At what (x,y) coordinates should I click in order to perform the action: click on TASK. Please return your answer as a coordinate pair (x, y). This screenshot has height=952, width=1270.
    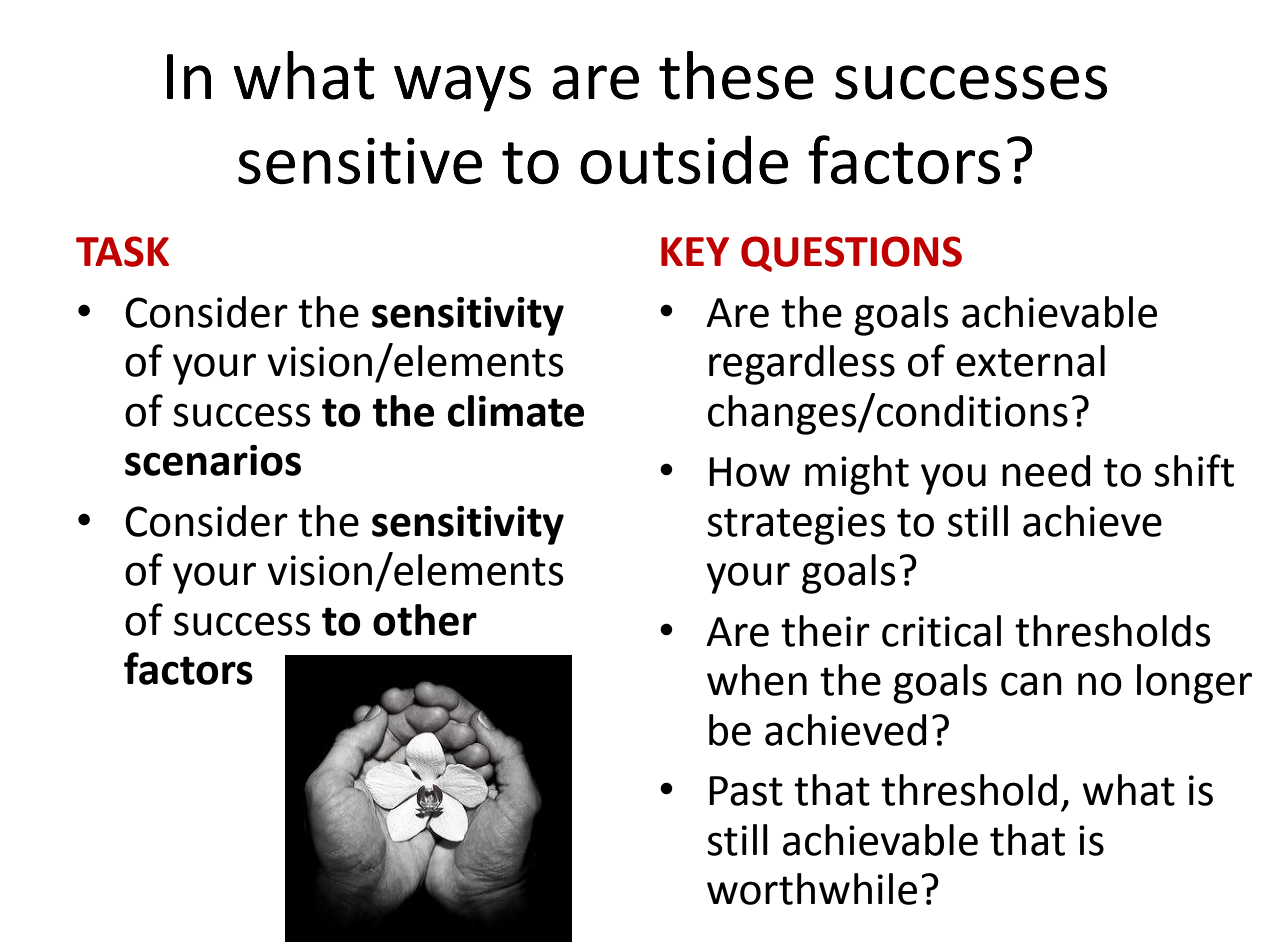
    Looking at the image, I should click on (122, 251).
